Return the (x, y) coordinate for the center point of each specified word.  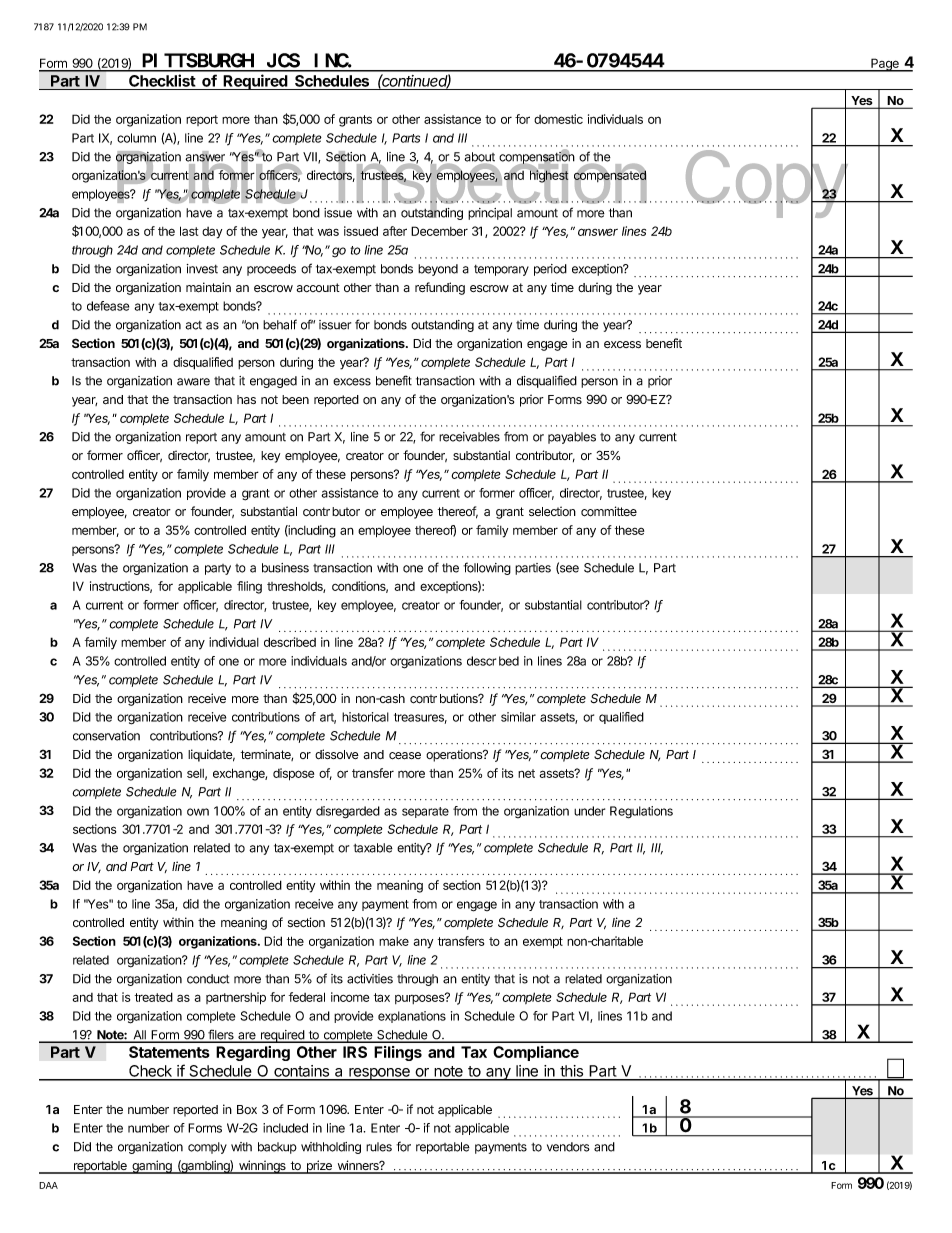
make (394, 941)
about (479, 157)
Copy (765, 184)
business (285, 568)
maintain (208, 287)
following (487, 568)
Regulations (641, 812)
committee (609, 511)
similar (518, 717)
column (136, 138)
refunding (440, 288)
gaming (152, 1167)
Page (885, 65)
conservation (106, 736)
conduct (208, 979)
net (526, 773)
